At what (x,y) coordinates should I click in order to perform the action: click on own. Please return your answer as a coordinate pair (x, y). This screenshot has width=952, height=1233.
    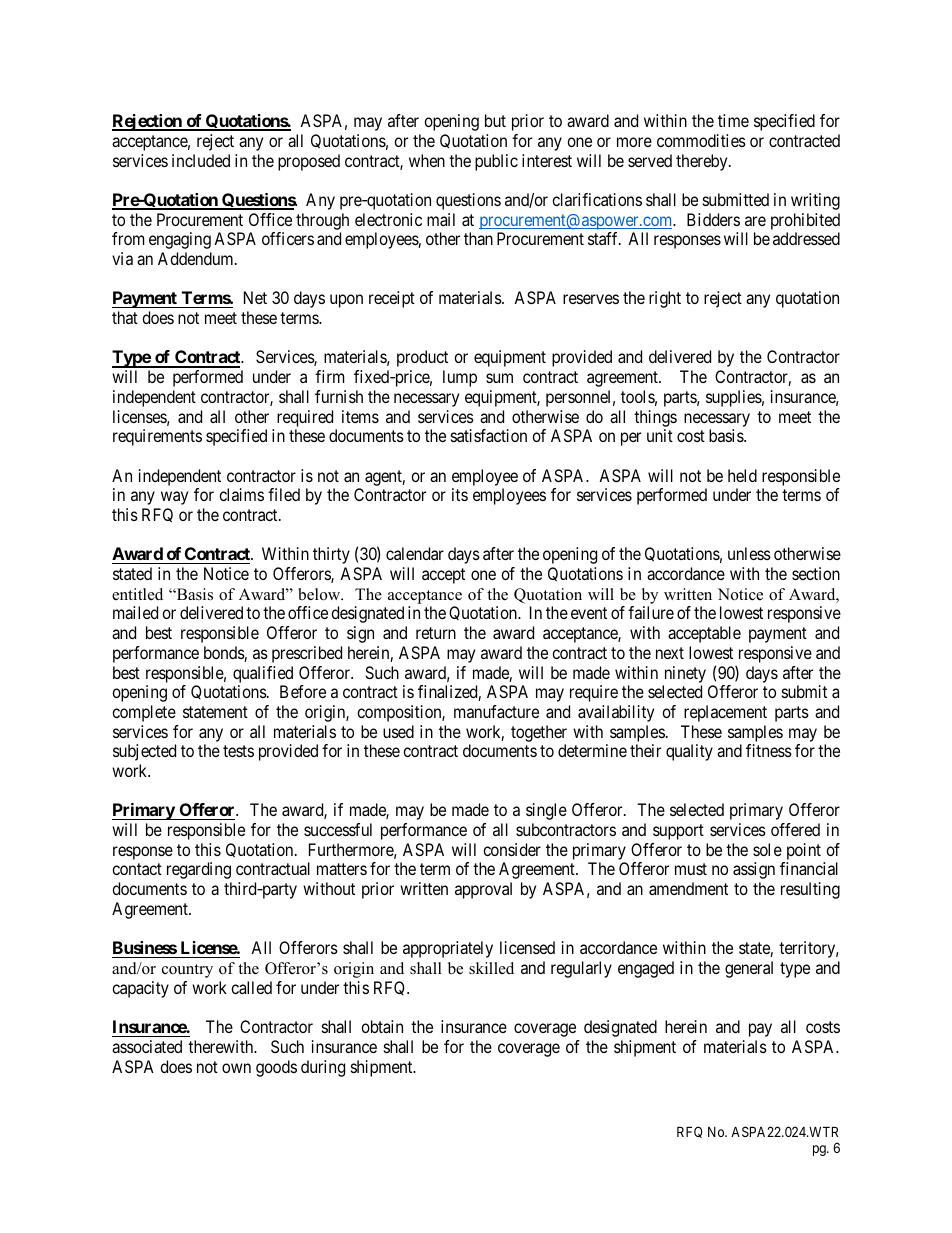
    Looking at the image, I should click on (236, 1068).
